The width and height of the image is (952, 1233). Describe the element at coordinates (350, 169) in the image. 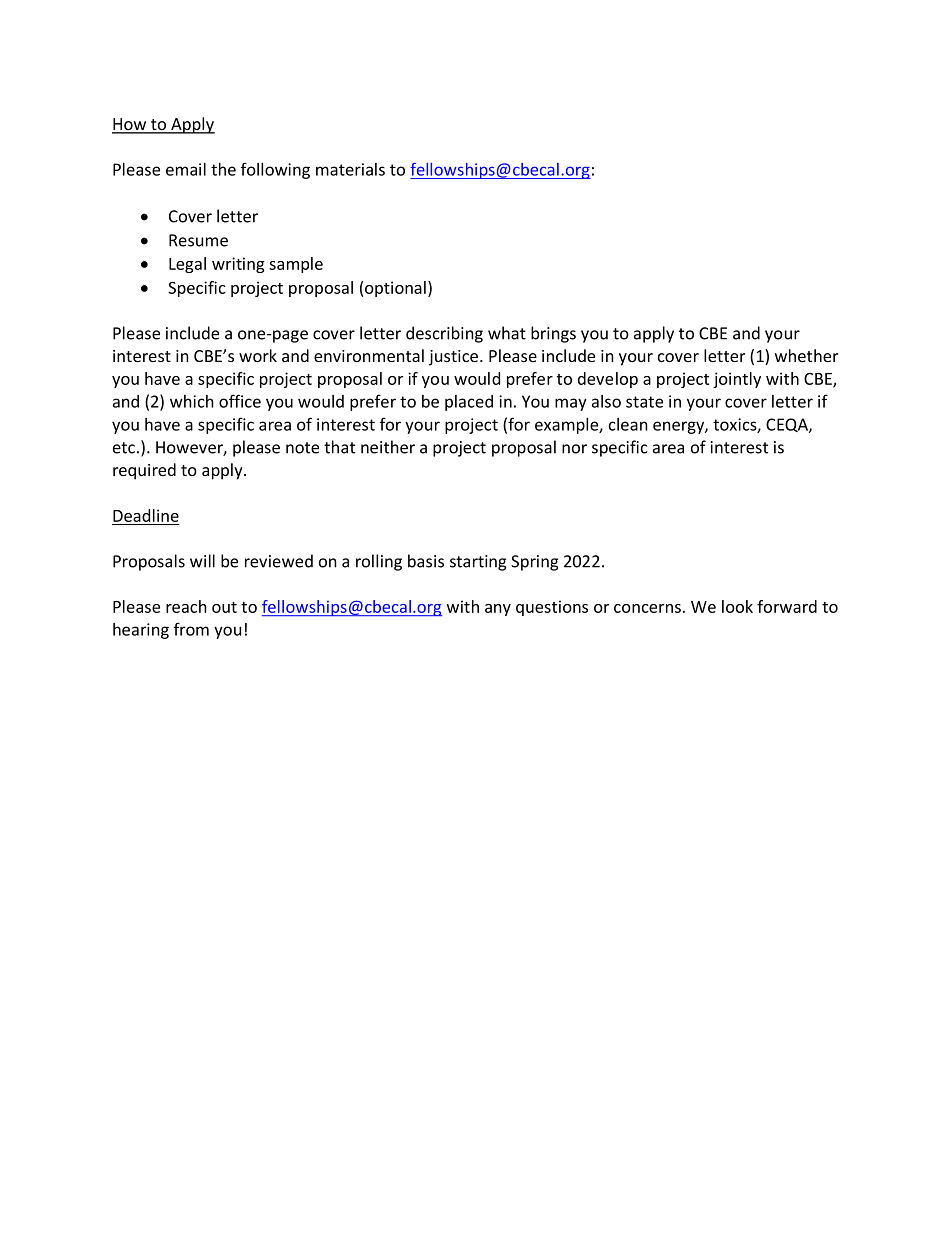

I see `materials` at that location.
